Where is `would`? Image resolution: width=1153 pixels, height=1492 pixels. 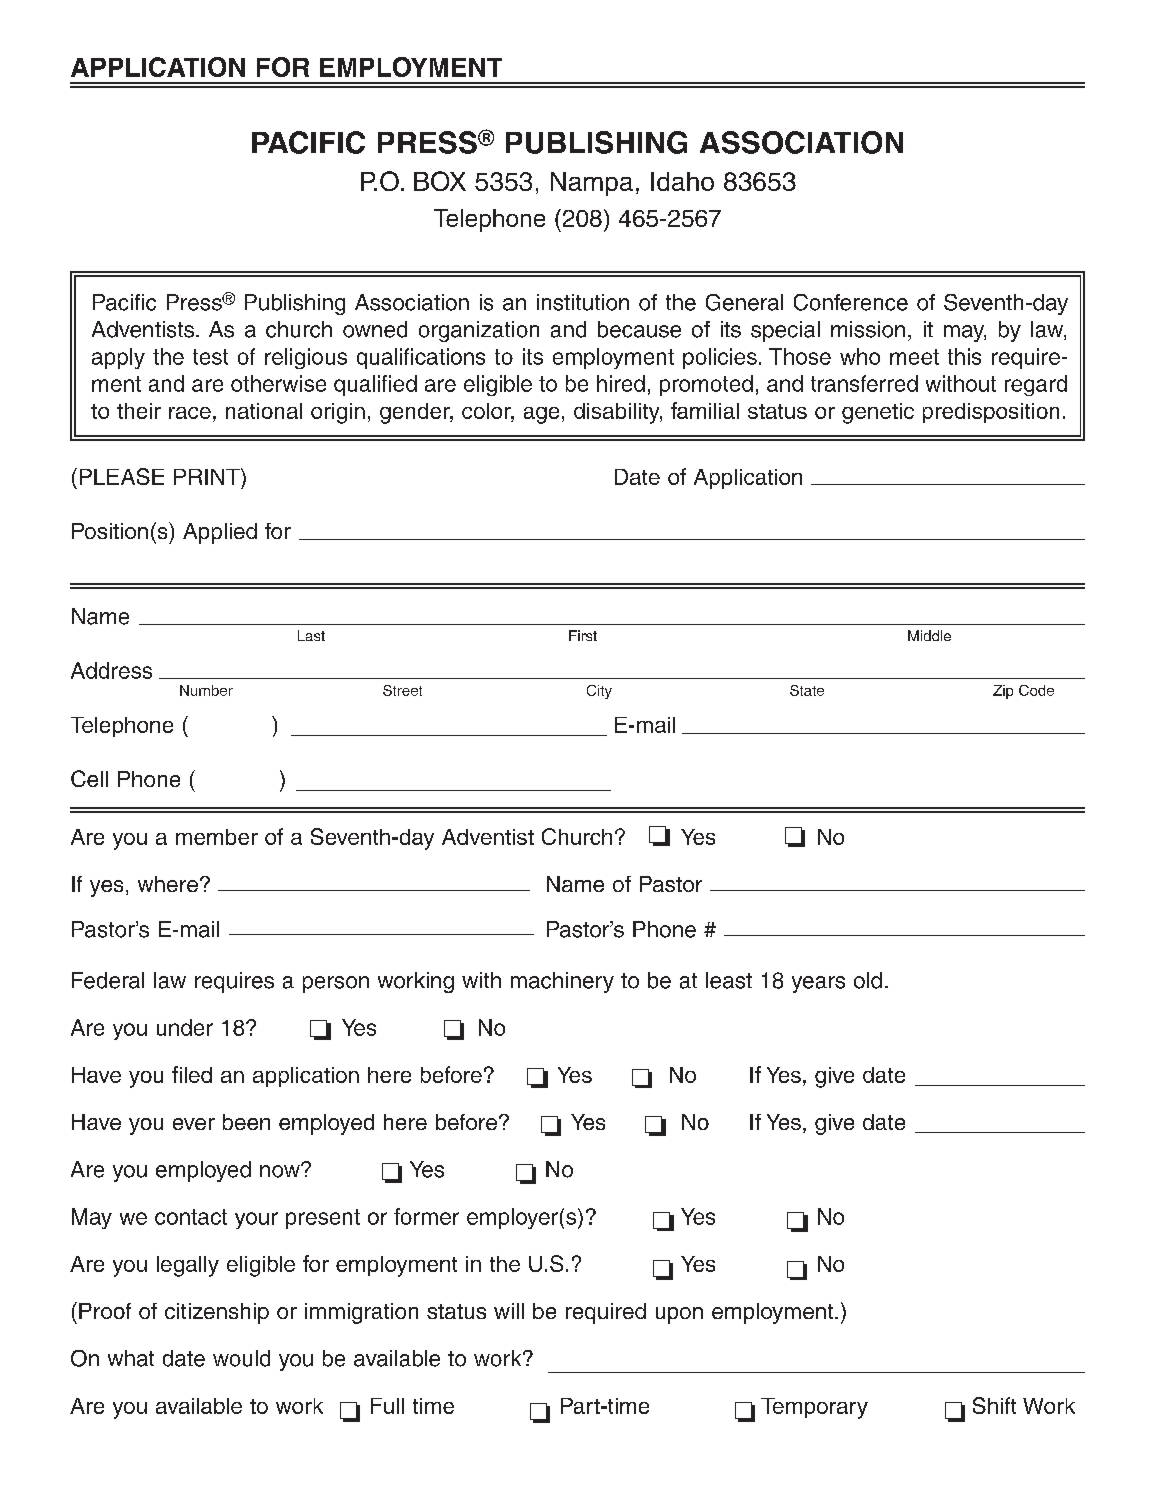
would is located at coordinates (241, 1358).
